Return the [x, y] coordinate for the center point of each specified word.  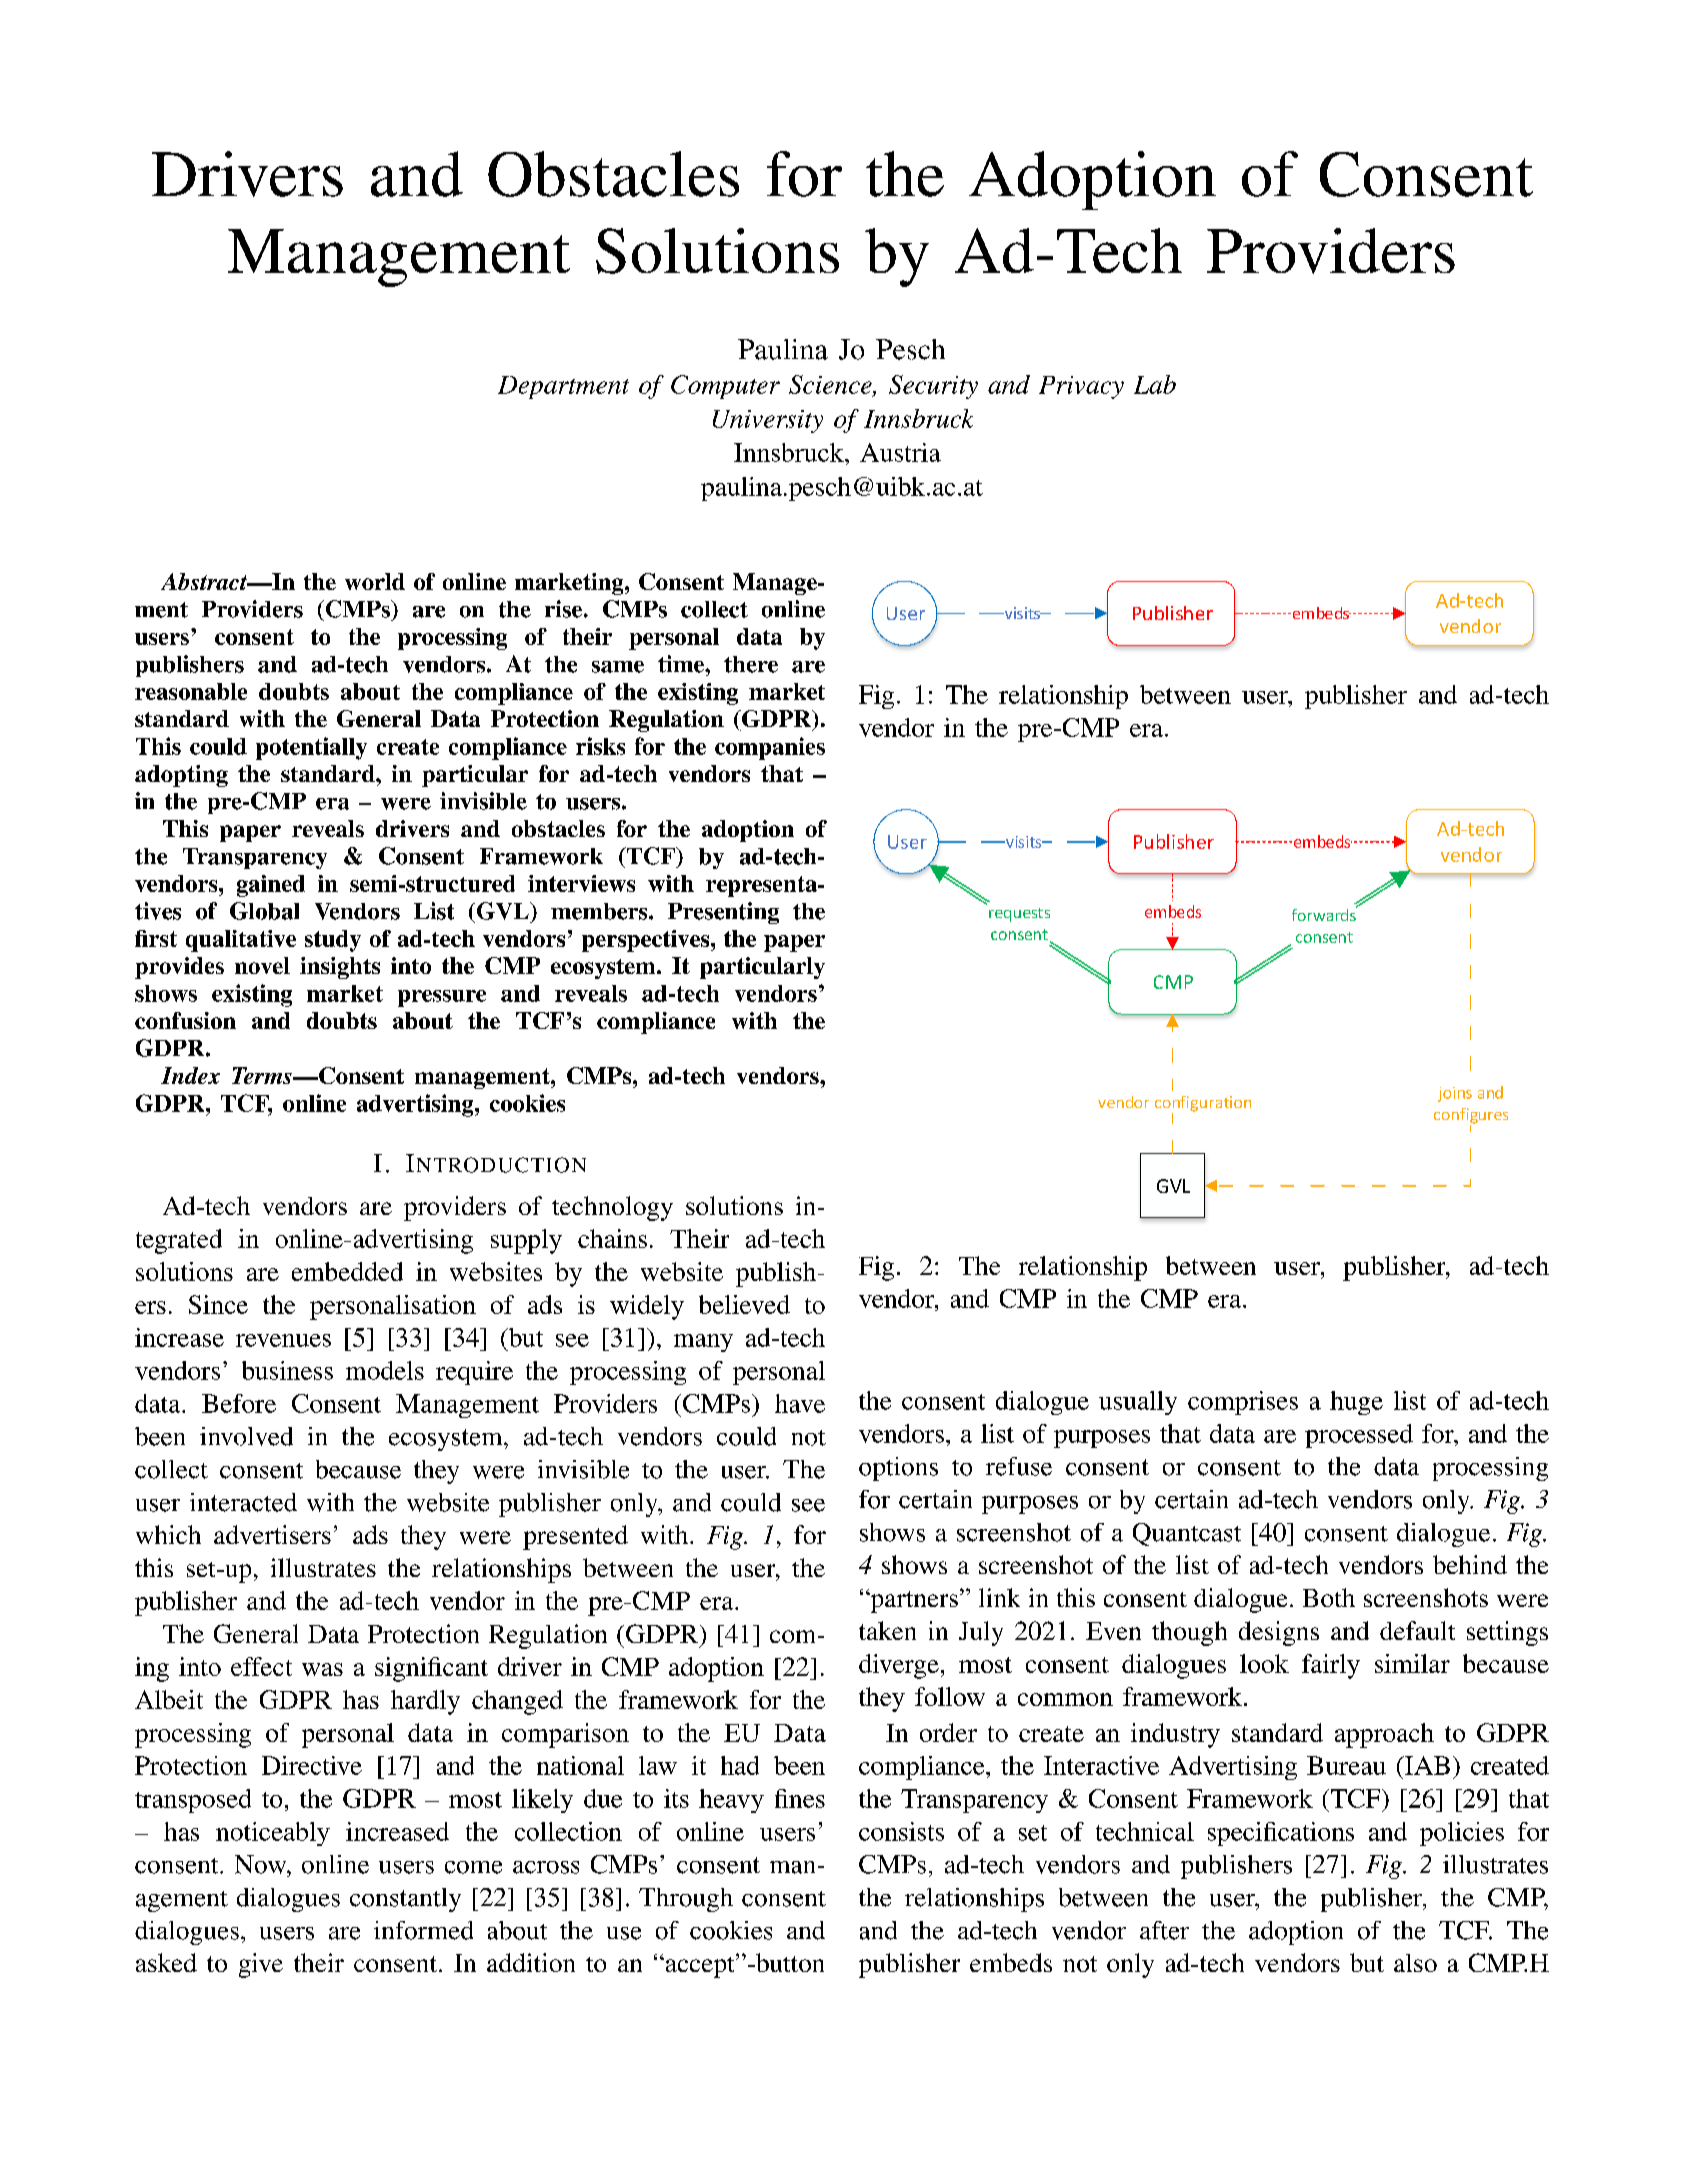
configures [1471, 1117]
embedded [347, 1271]
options [898, 1469]
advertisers [272, 1534]
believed [744, 1304]
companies [770, 748]
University [768, 421]
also [1415, 1963]
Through [686, 1900]
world [375, 581]
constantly [405, 1900]
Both [1329, 1597]
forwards [1325, 913]
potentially [311, 748]
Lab [1155, 384]
